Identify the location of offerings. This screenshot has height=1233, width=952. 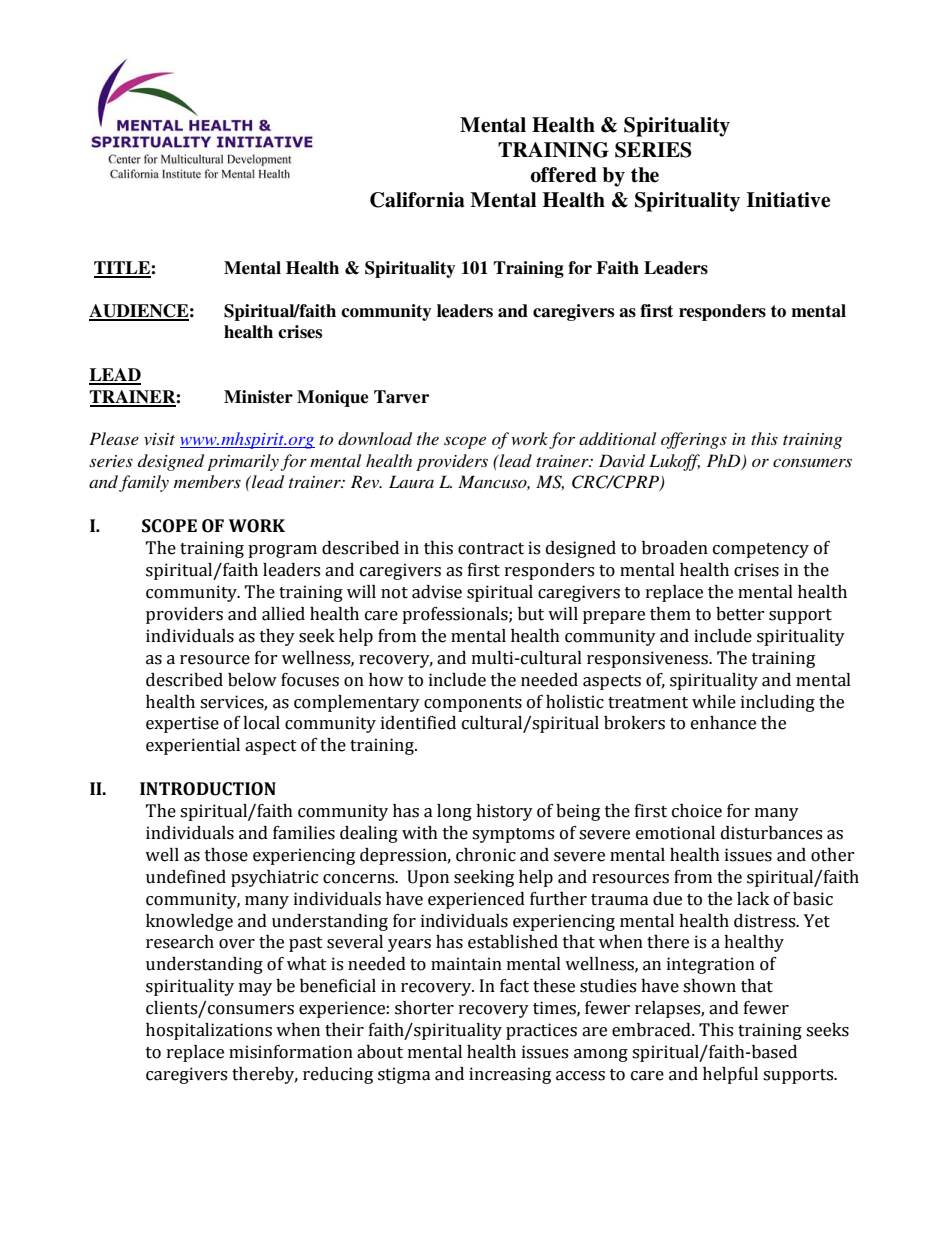
(694, 440).
